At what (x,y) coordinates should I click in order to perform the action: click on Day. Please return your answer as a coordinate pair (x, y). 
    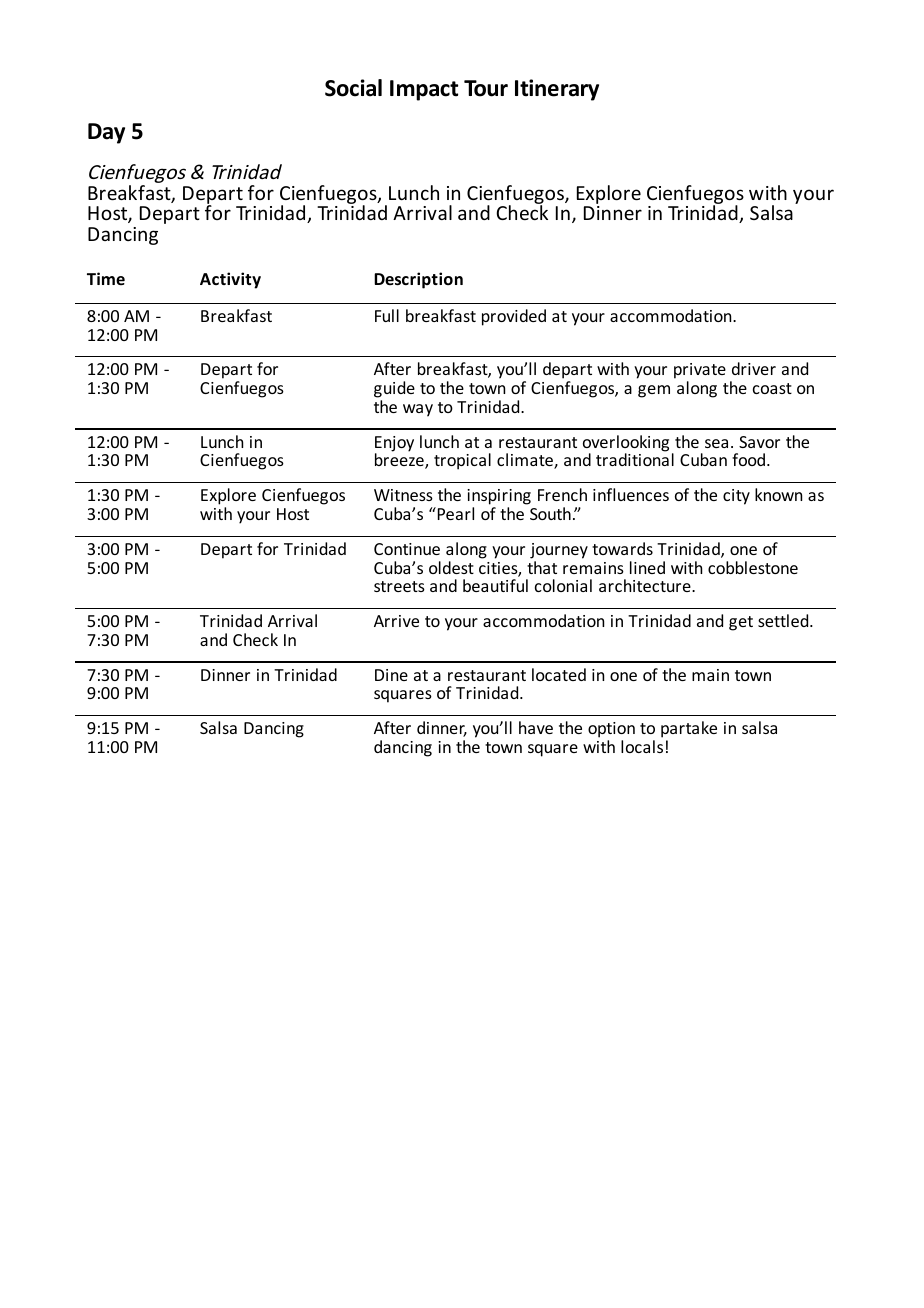
    Looking at the image, I should click on (106, 133).
